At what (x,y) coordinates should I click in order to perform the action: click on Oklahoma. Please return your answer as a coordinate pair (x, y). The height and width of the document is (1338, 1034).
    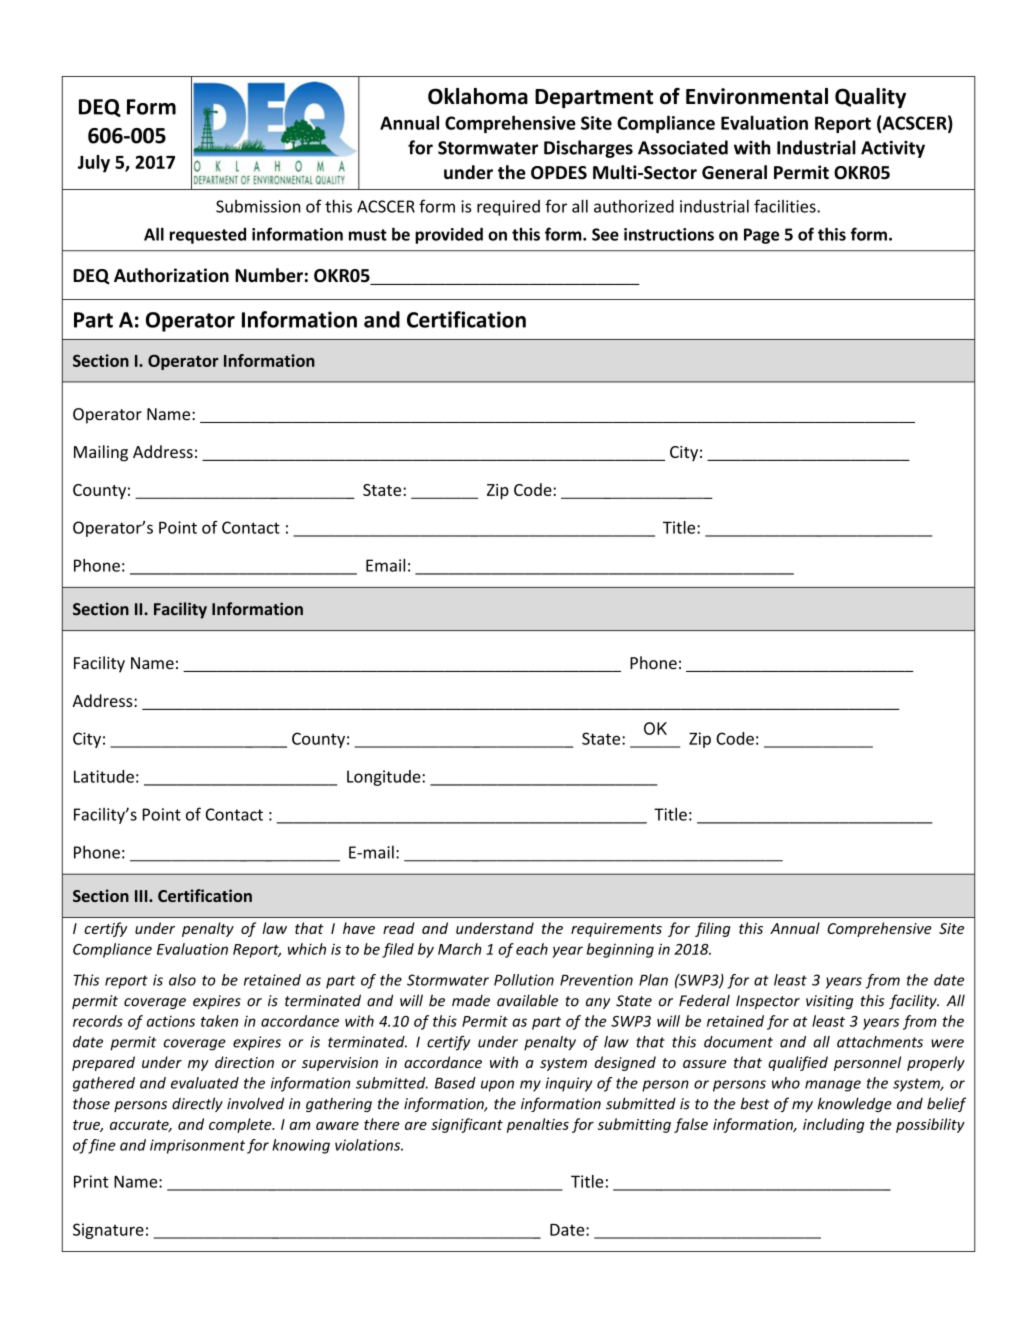
    Looking at the image, I should click on (478, 96).
